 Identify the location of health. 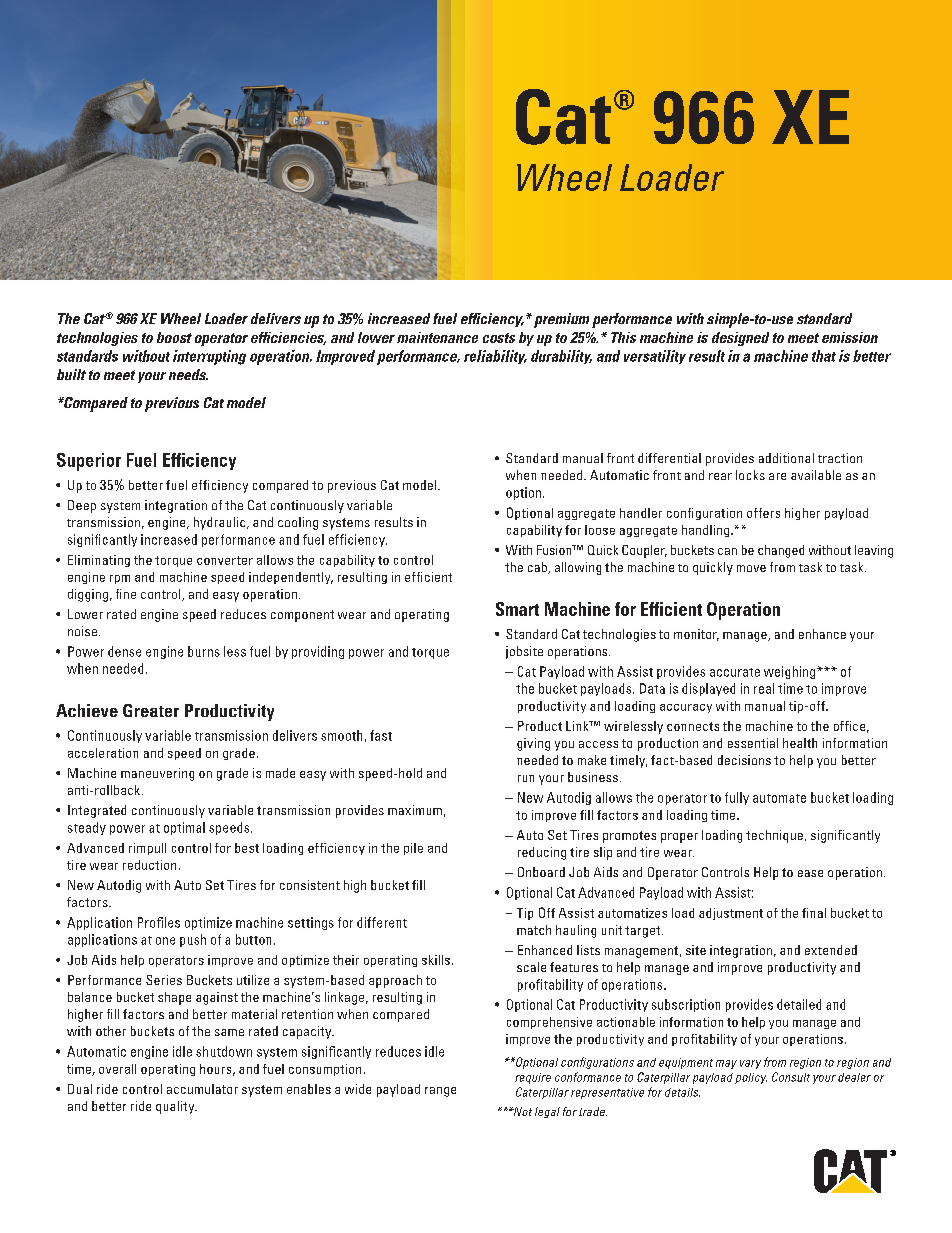
(800, 743).
